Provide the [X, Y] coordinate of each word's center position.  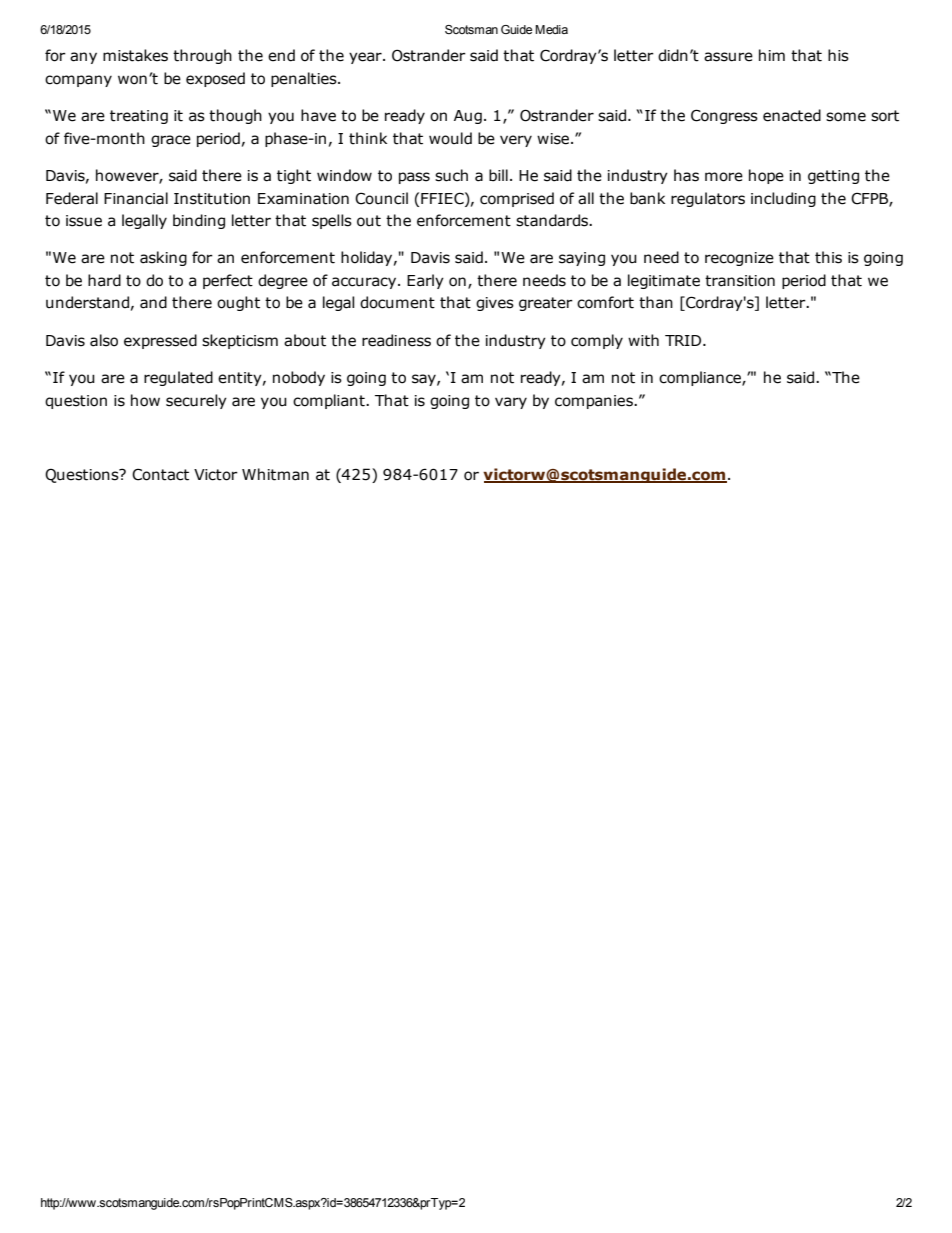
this [828, 257]
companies [595, 402]
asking [163, 258]
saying [582, 259]
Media [551, 29]
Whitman [275, 474]
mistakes [135, 55]
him [772, 55]
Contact [160, 474]
